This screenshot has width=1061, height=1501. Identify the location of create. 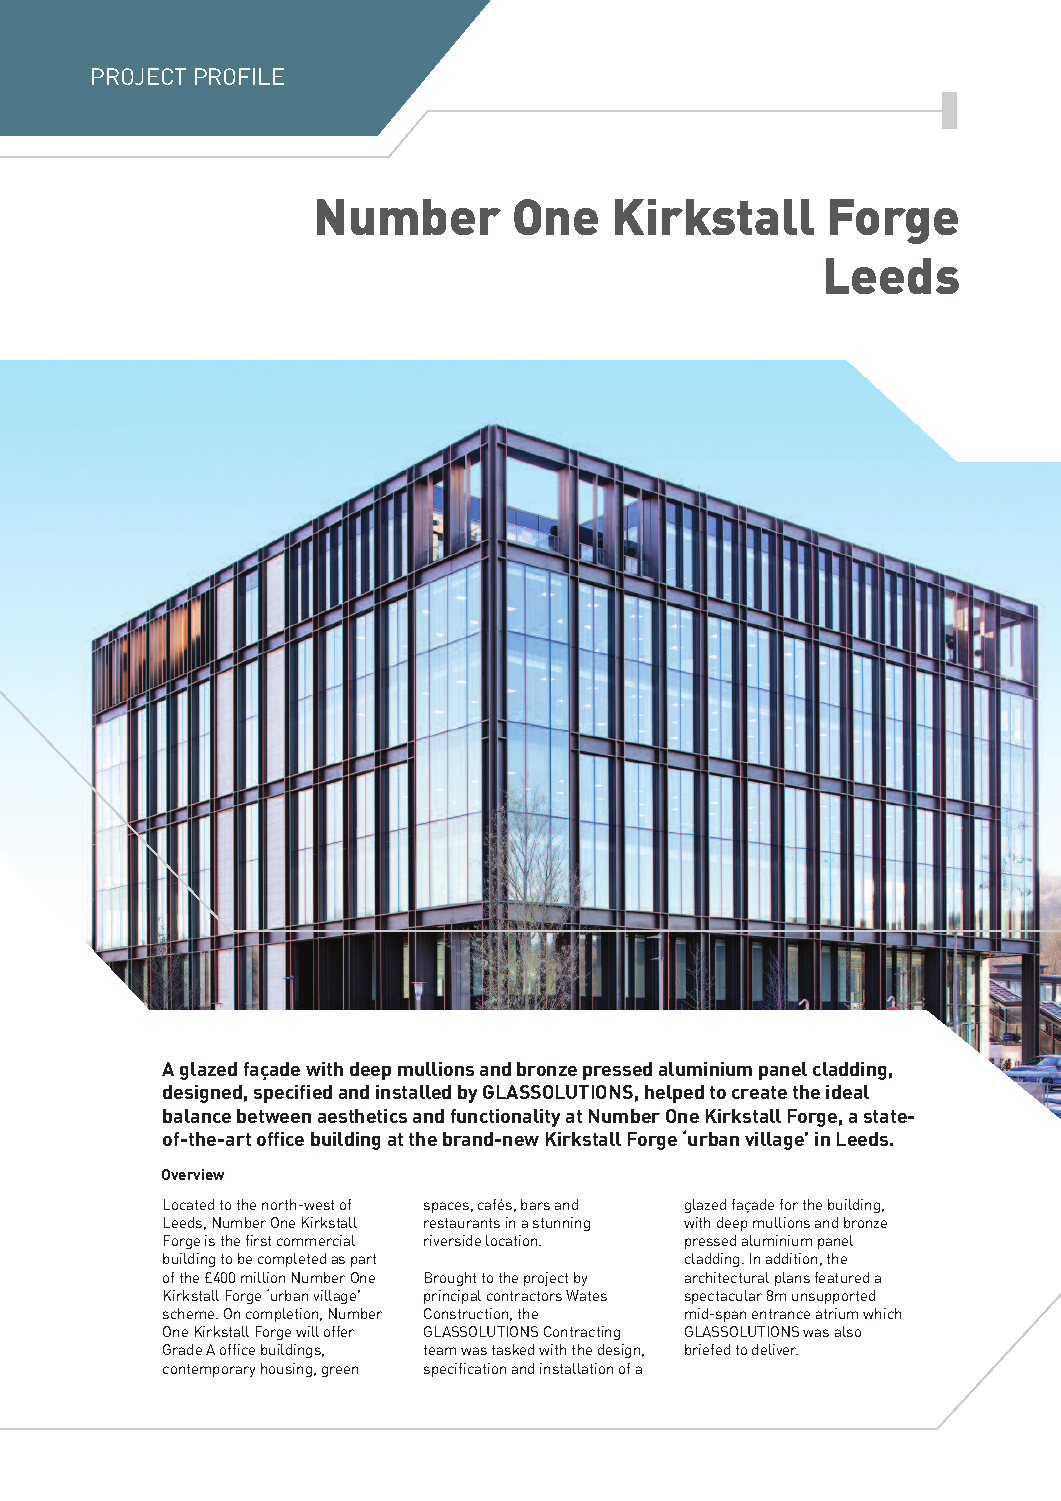
(759, 1092).
